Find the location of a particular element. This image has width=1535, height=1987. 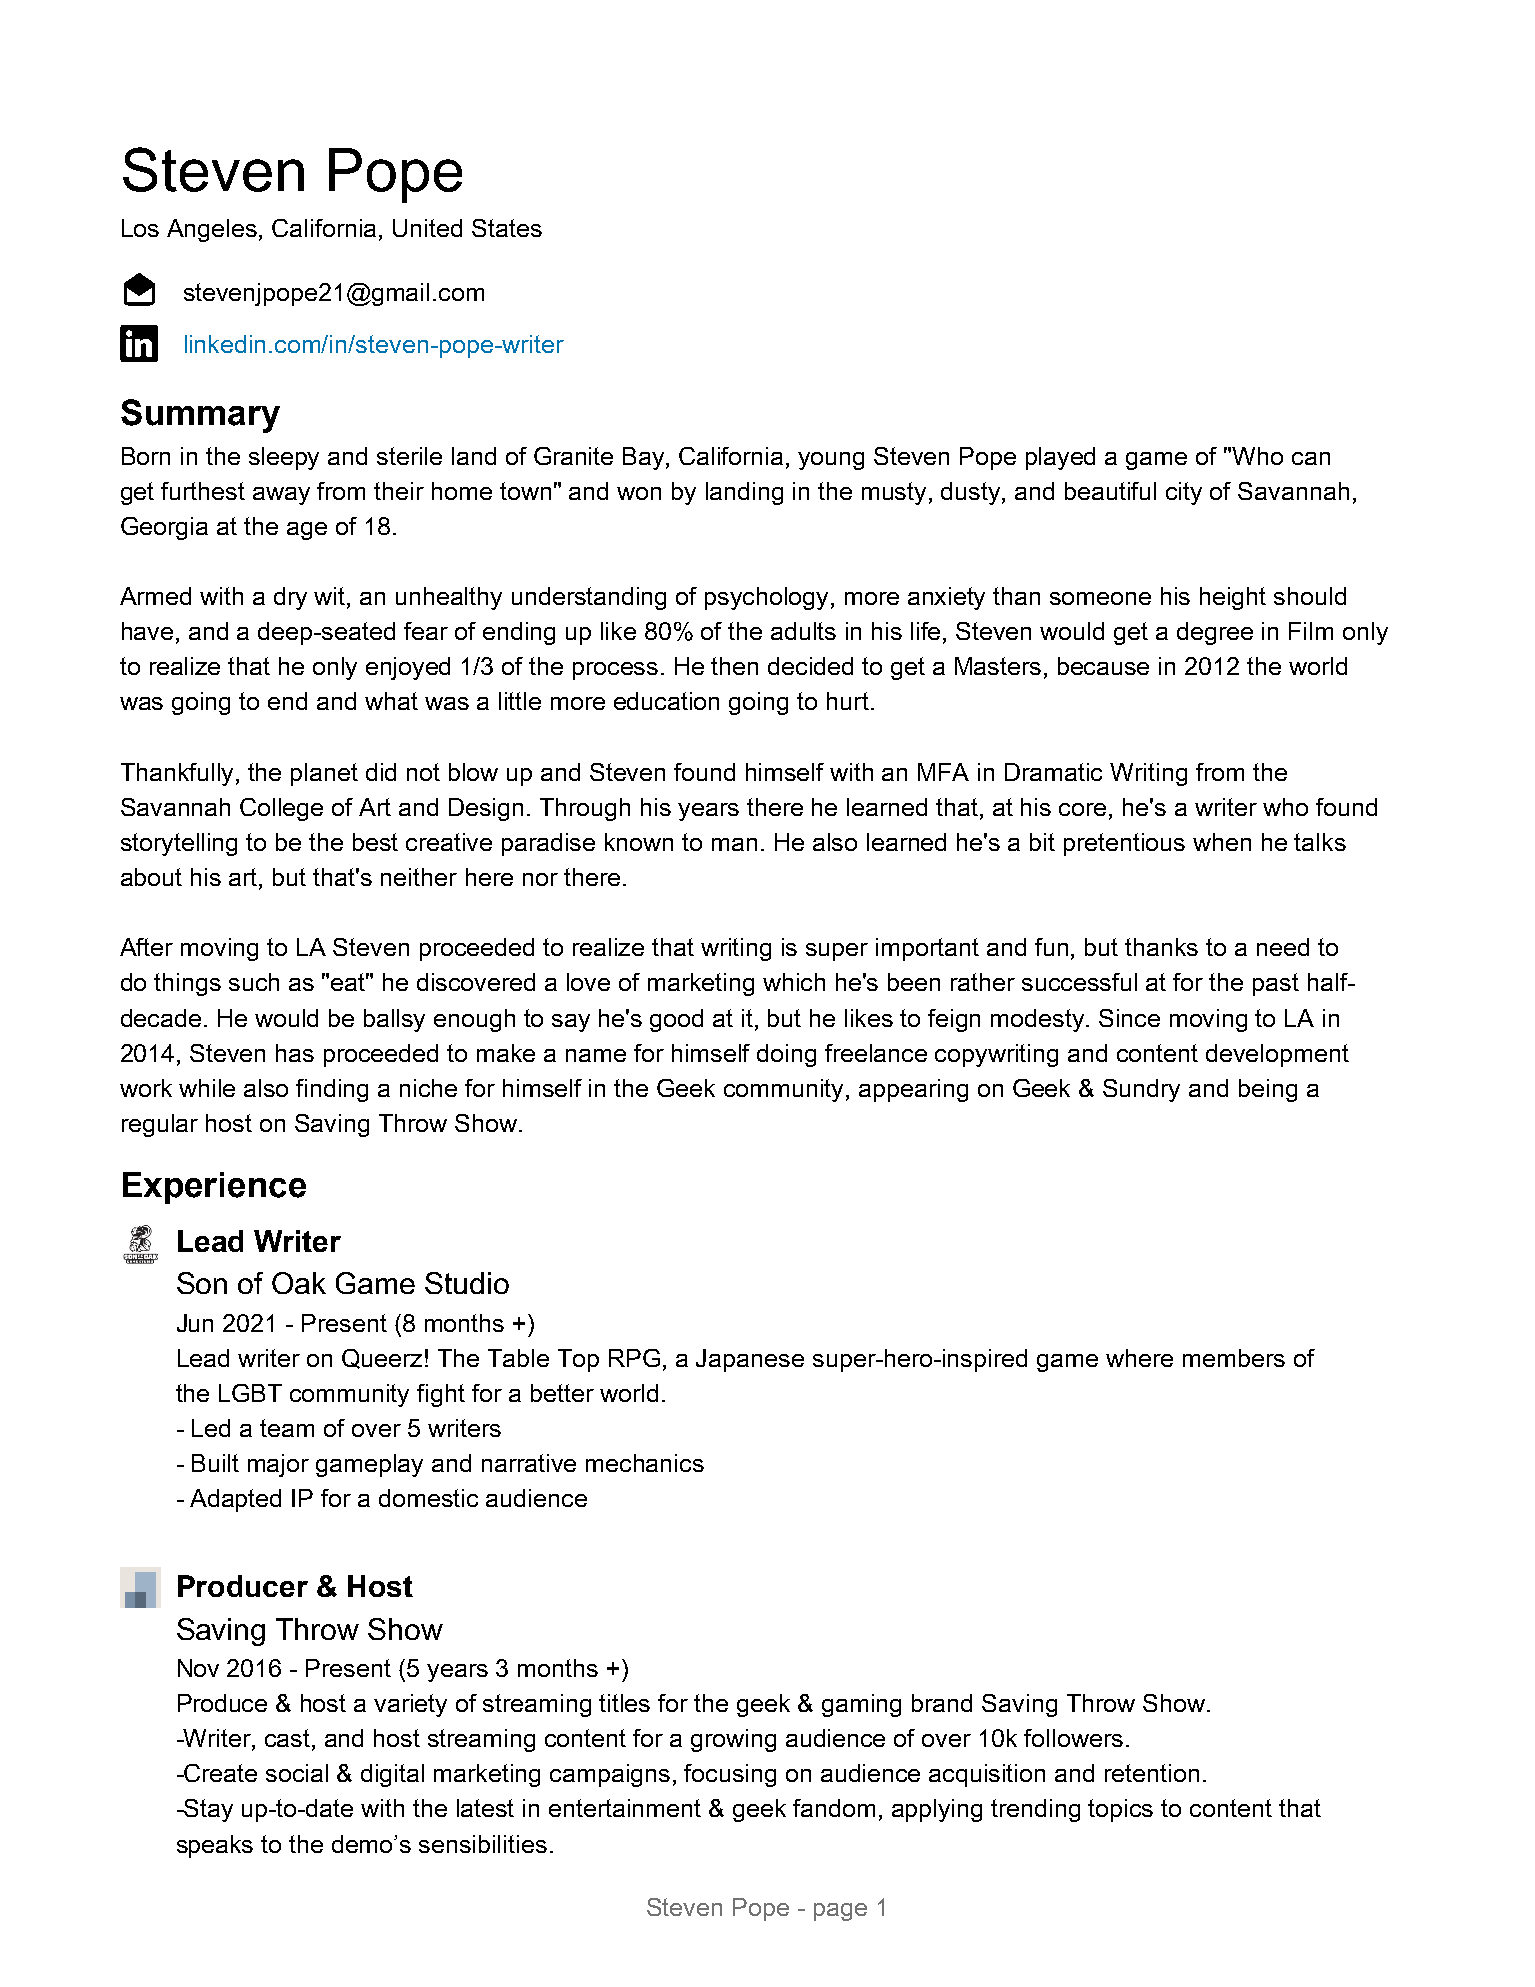

has is located at coordinates (295, 1053).
